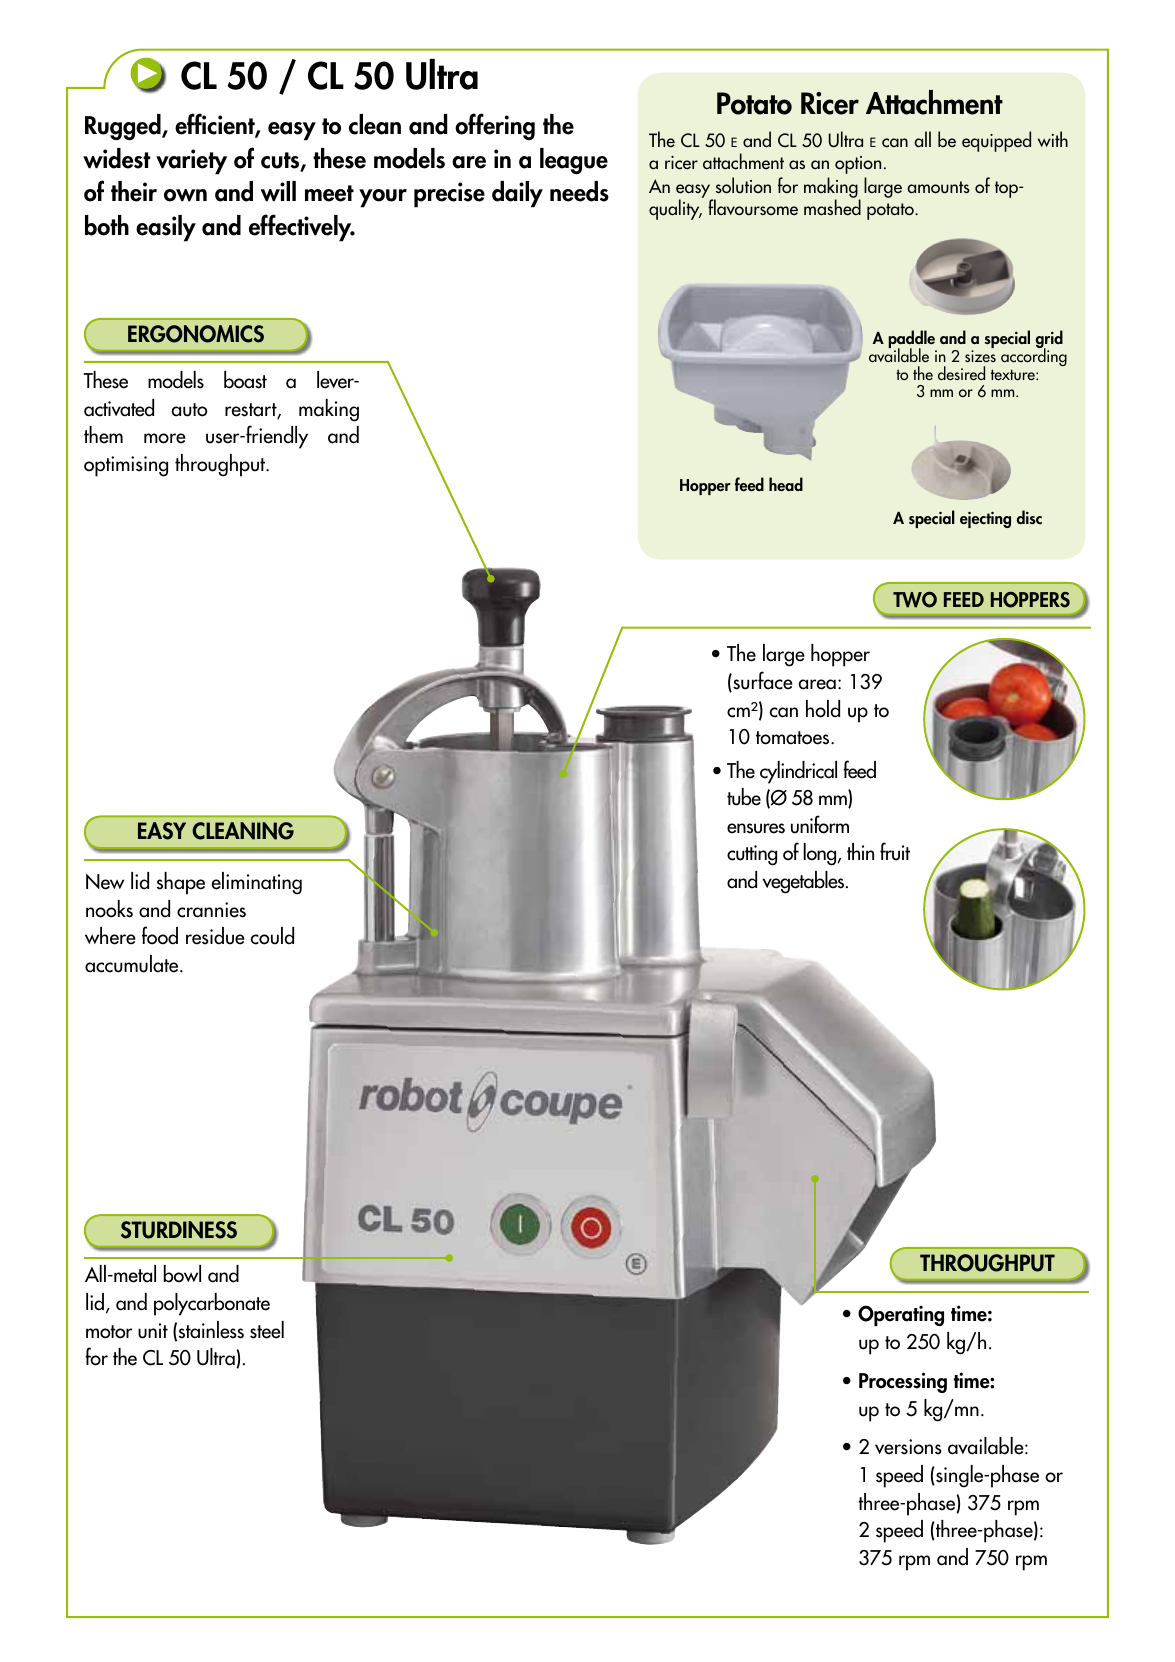 The width and height of the page is (1175, 1662). What do you see at coordinates (179, 1230) in the page?
I see `Sturdiness` at bounding box center [179, 1230].
